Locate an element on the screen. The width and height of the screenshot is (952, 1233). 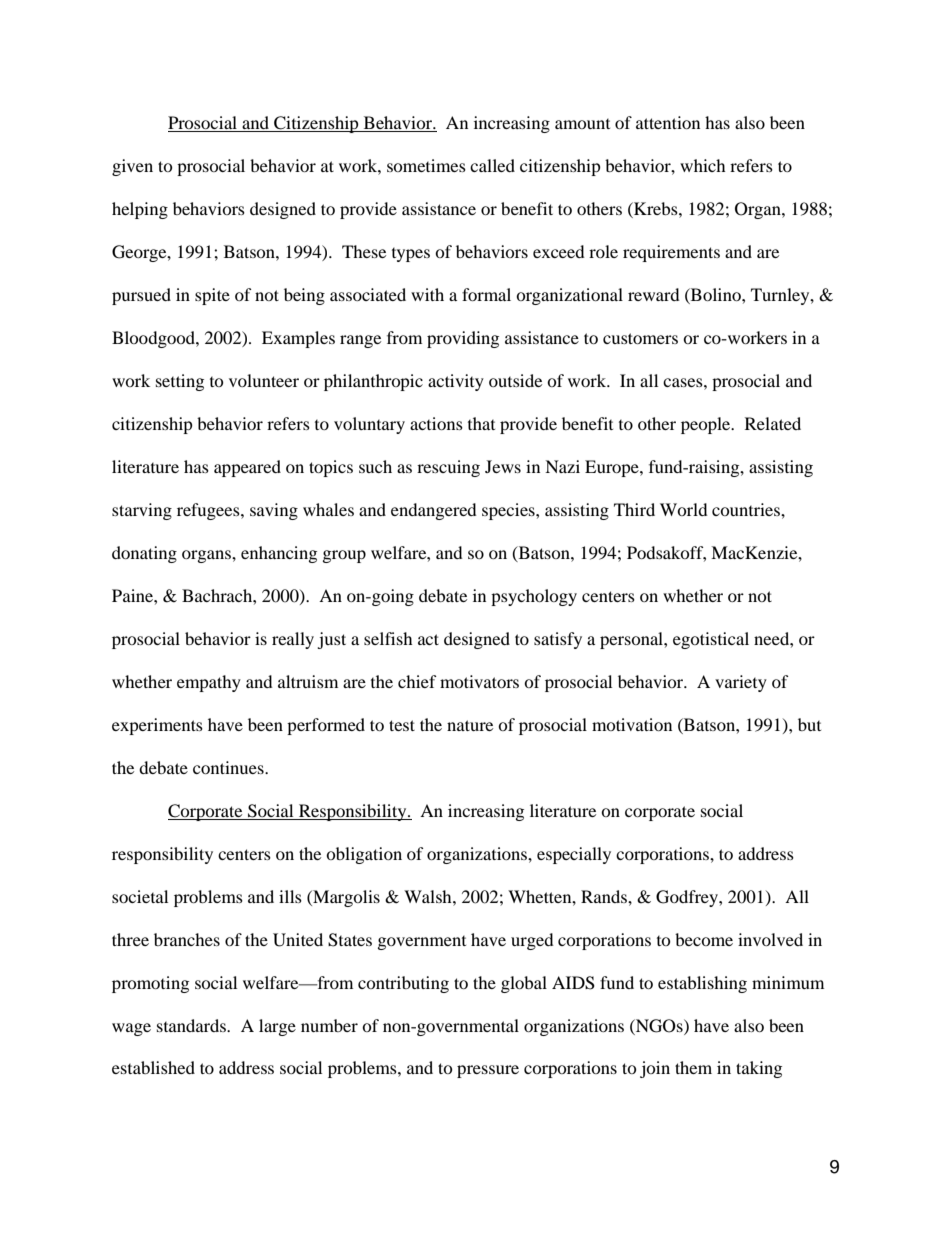
psychology is located at coordinates (534, 597).
